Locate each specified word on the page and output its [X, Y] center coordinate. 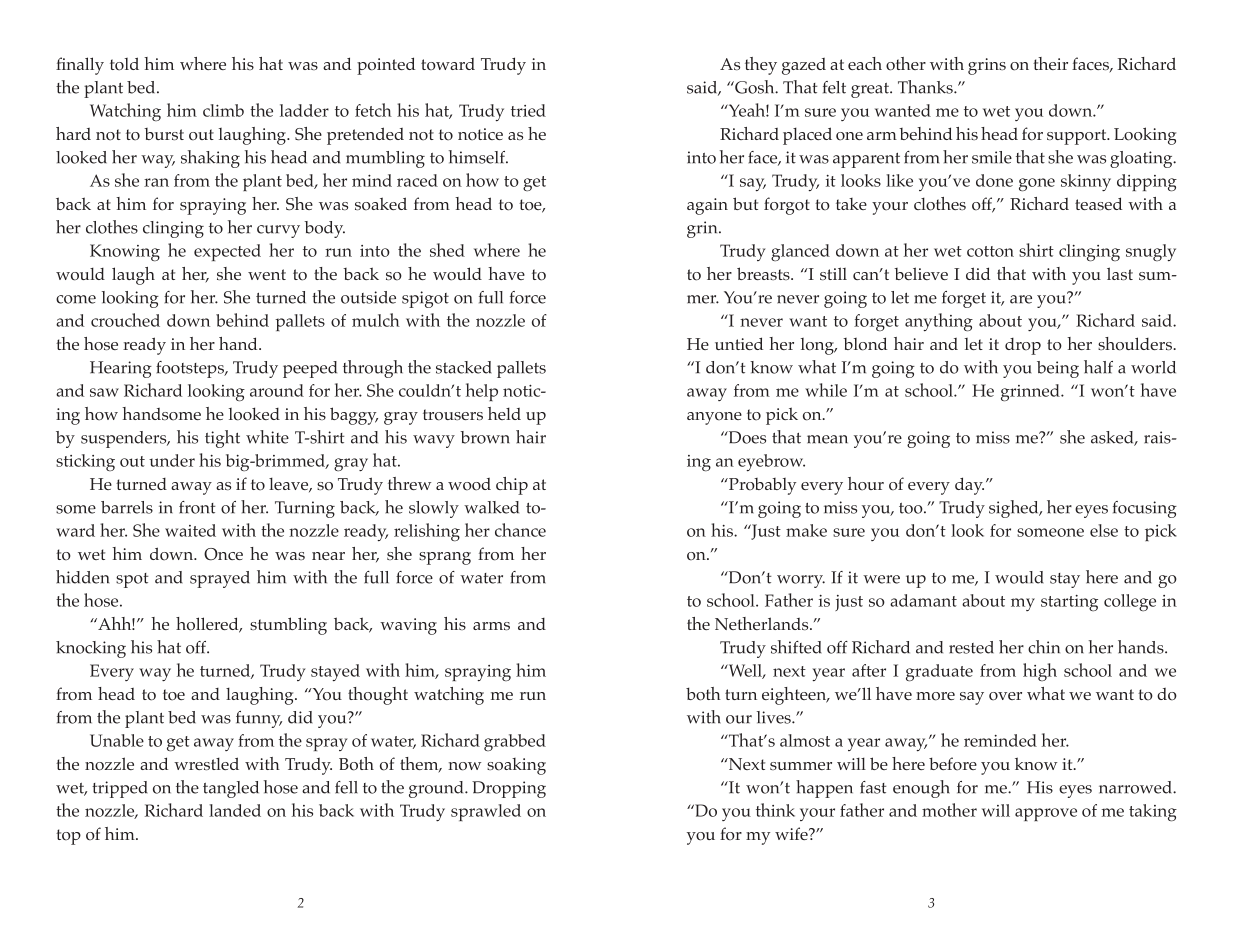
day [969, 486]
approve [1046, 814]
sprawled [486, 812]
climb [223, 110]
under [172, 460]
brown [485, 437]
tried [528, 110]
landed [235, 810]
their [1050, 63]
